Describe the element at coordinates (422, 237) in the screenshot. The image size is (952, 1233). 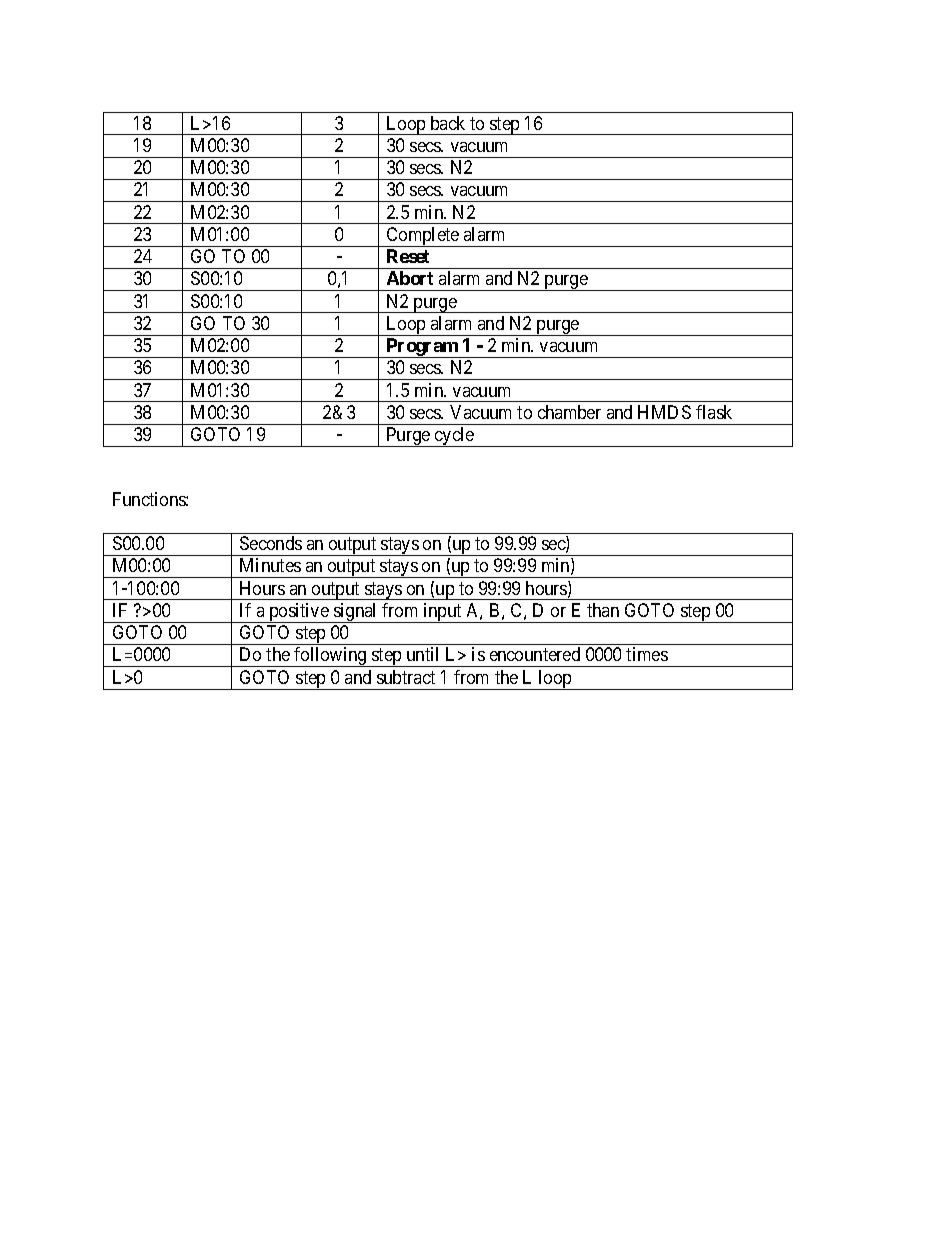
I see `Complete` at that location.
